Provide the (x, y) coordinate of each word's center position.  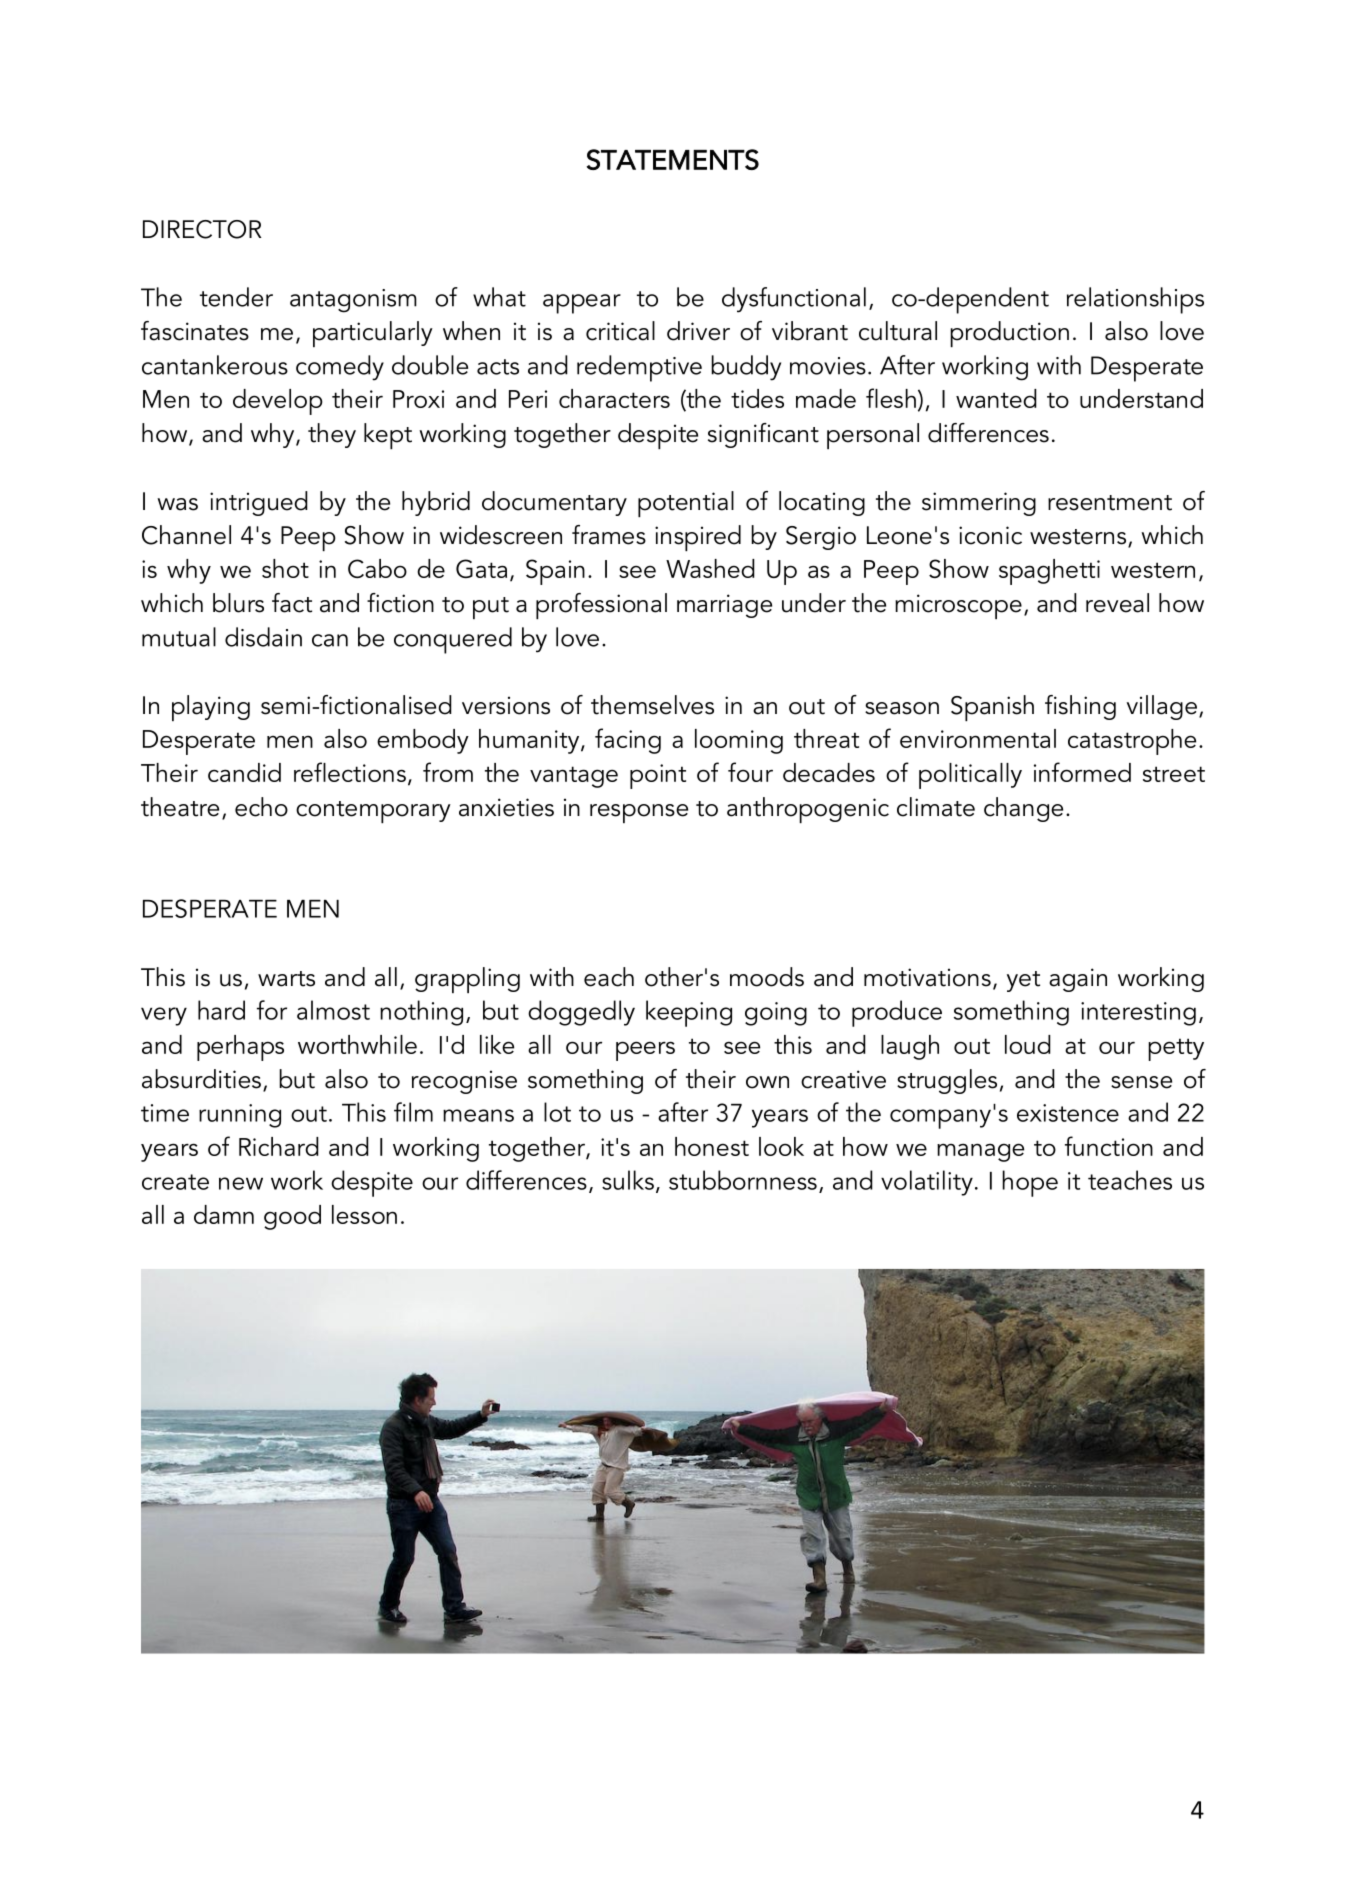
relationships (1135, 300)
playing (211, 708)
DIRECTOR (202, 229)
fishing (1080, 707)
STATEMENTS (673, 159)
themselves (652, 705)
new (241, 1183)
